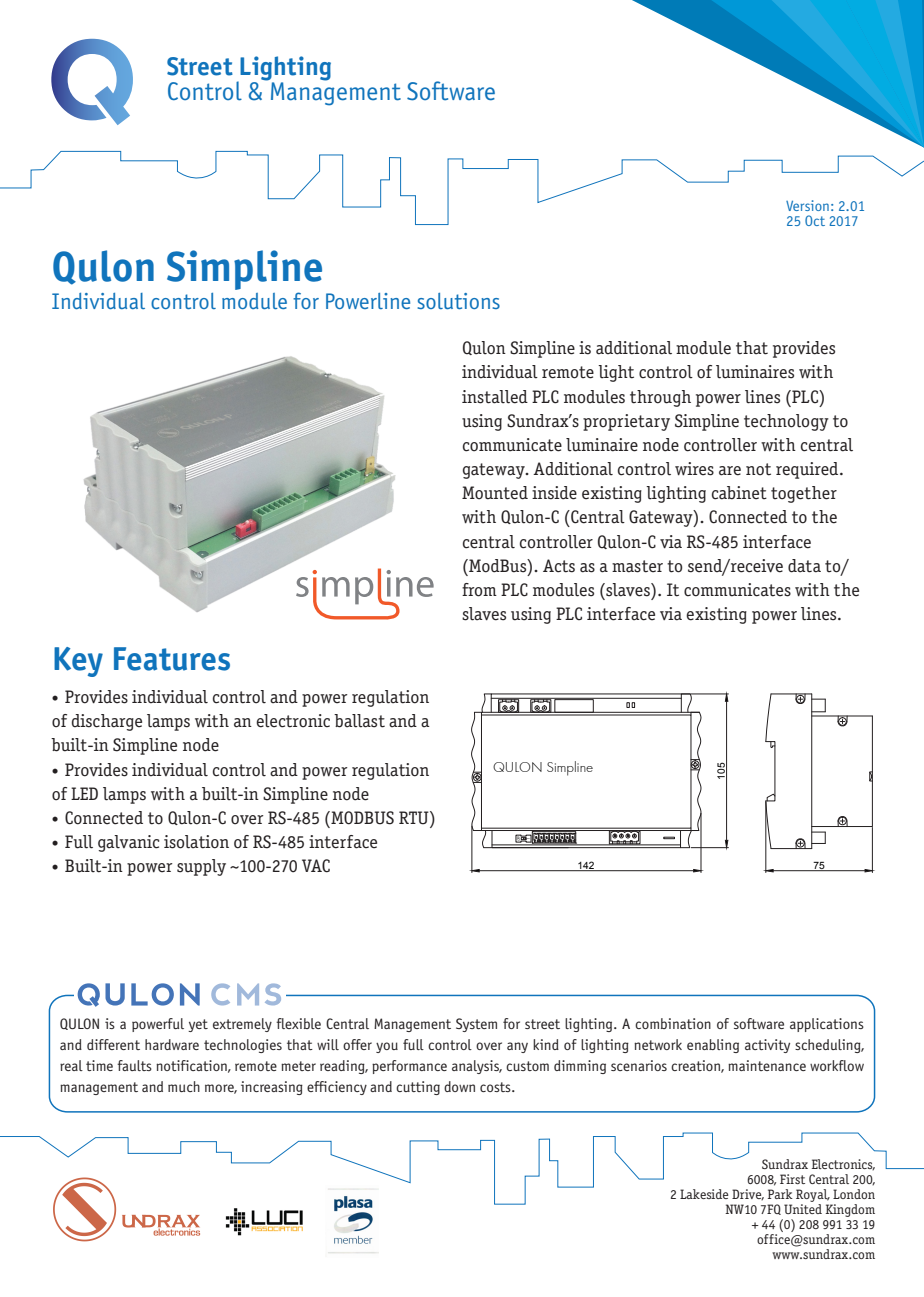  What do you see at coordinates (359, 721) in the screenshot?
I see `ballast` at bounding box center [359, 721].
